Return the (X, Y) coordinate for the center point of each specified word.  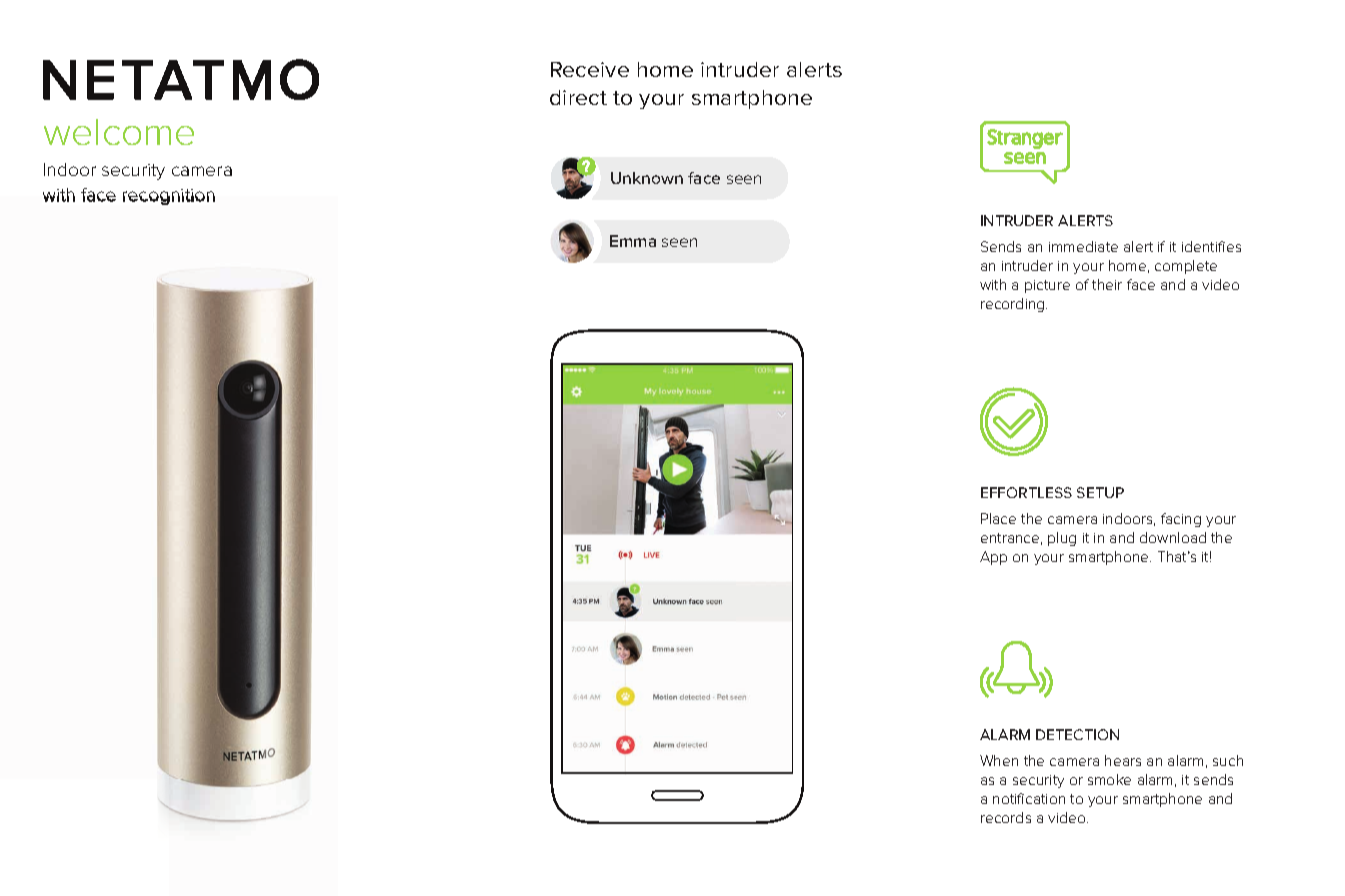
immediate (1083, 246)
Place (998, 518)
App (993, 558)
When (999, 760)
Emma (633, 241)
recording (1014, 305)
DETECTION (1077, 734)
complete (1186, 267)
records (1006, 817)
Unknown (647, 178)
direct (578, 97)
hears (1123, 760)
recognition (169, 197)
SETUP (1100, 492)
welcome (119, 132)
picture (1047, 286)
